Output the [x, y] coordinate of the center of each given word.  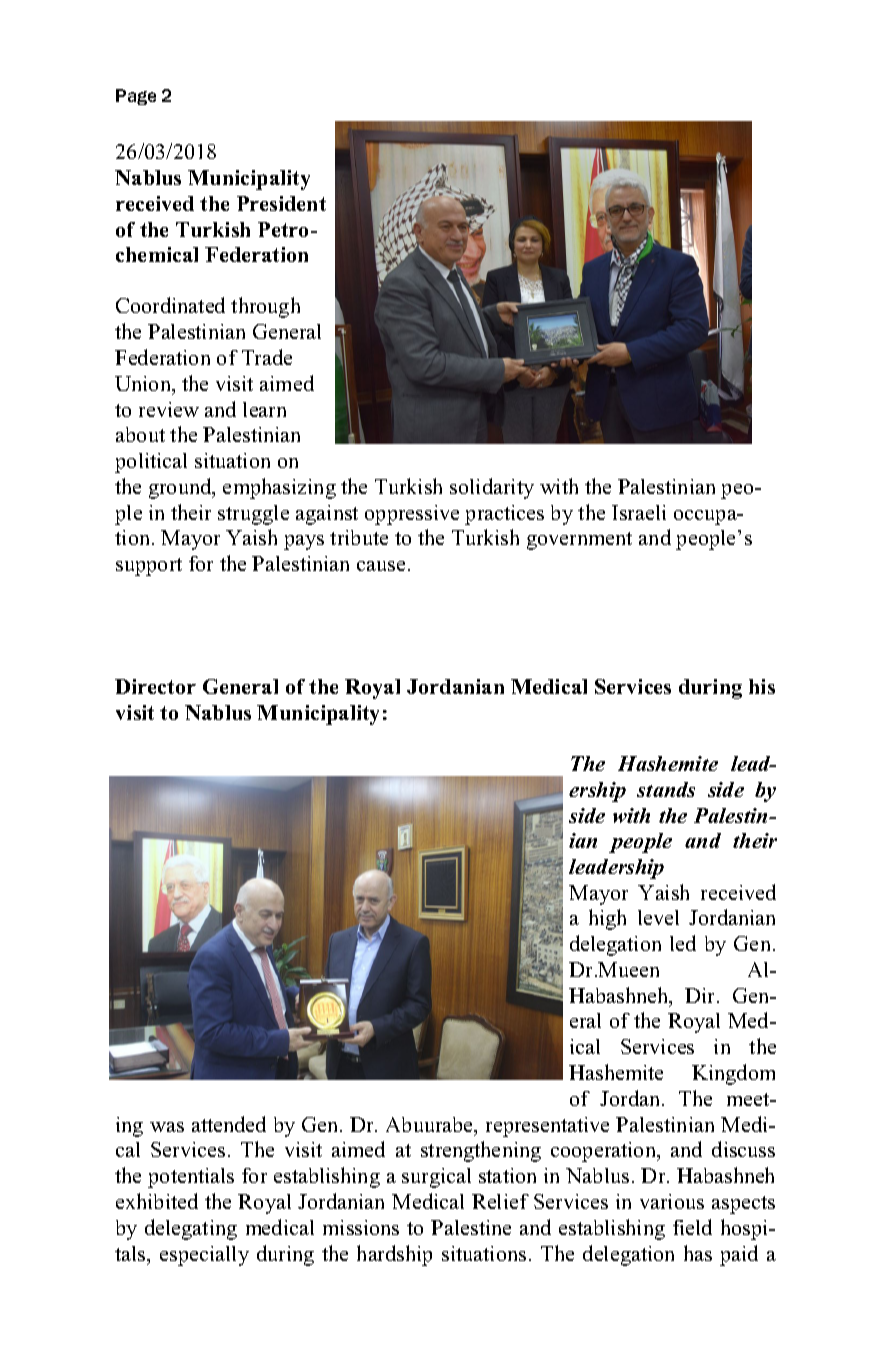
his [762, 686]
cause [381, 566]
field [692, 1227]
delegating [191, 1229]
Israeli [639, 512]
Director [155, 686]
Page [136, 97]
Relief [500, 1201]
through [265, 307]
